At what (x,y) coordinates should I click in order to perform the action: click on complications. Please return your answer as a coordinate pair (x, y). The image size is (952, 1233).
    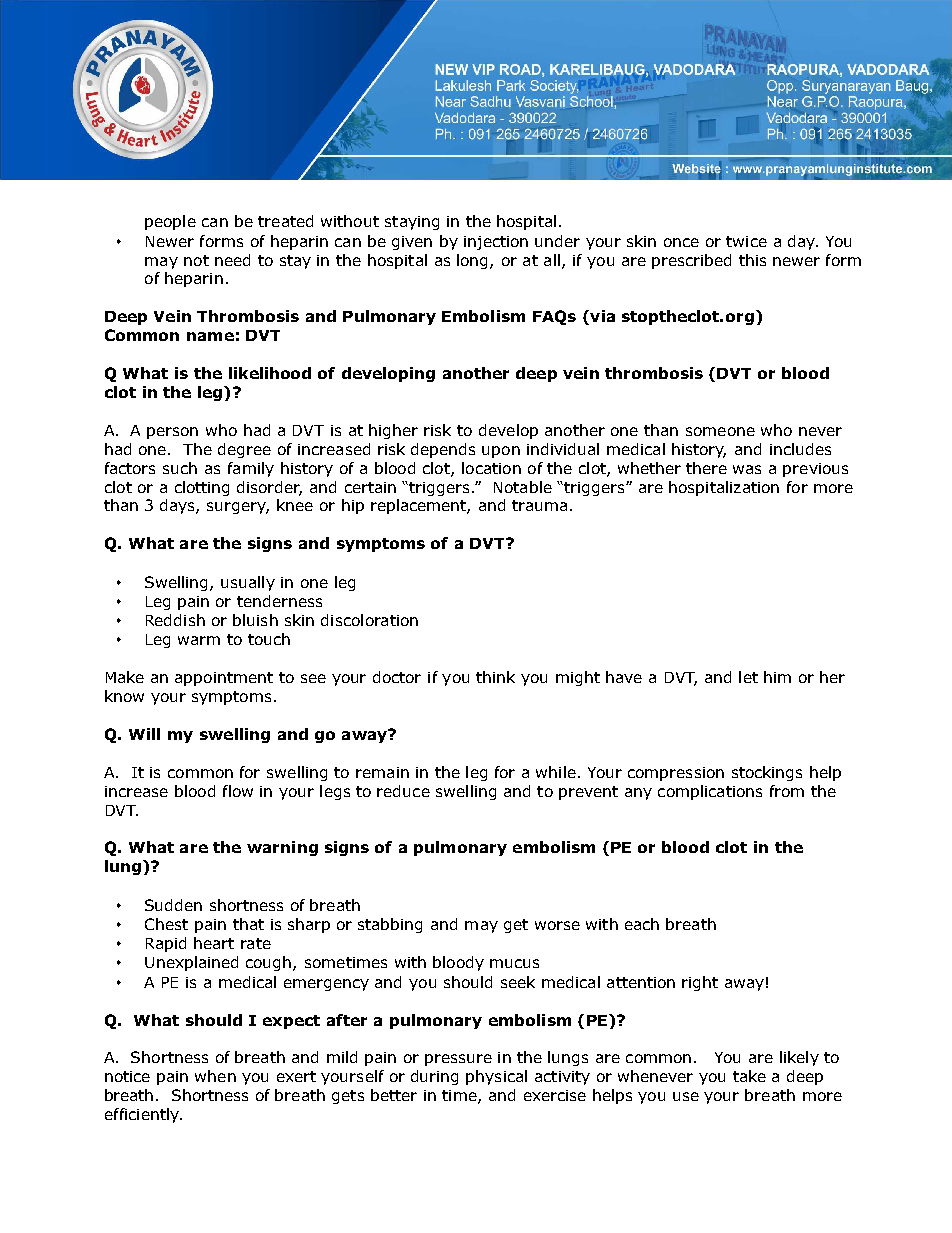
    Looking at the image, I should click on (710, 792).
